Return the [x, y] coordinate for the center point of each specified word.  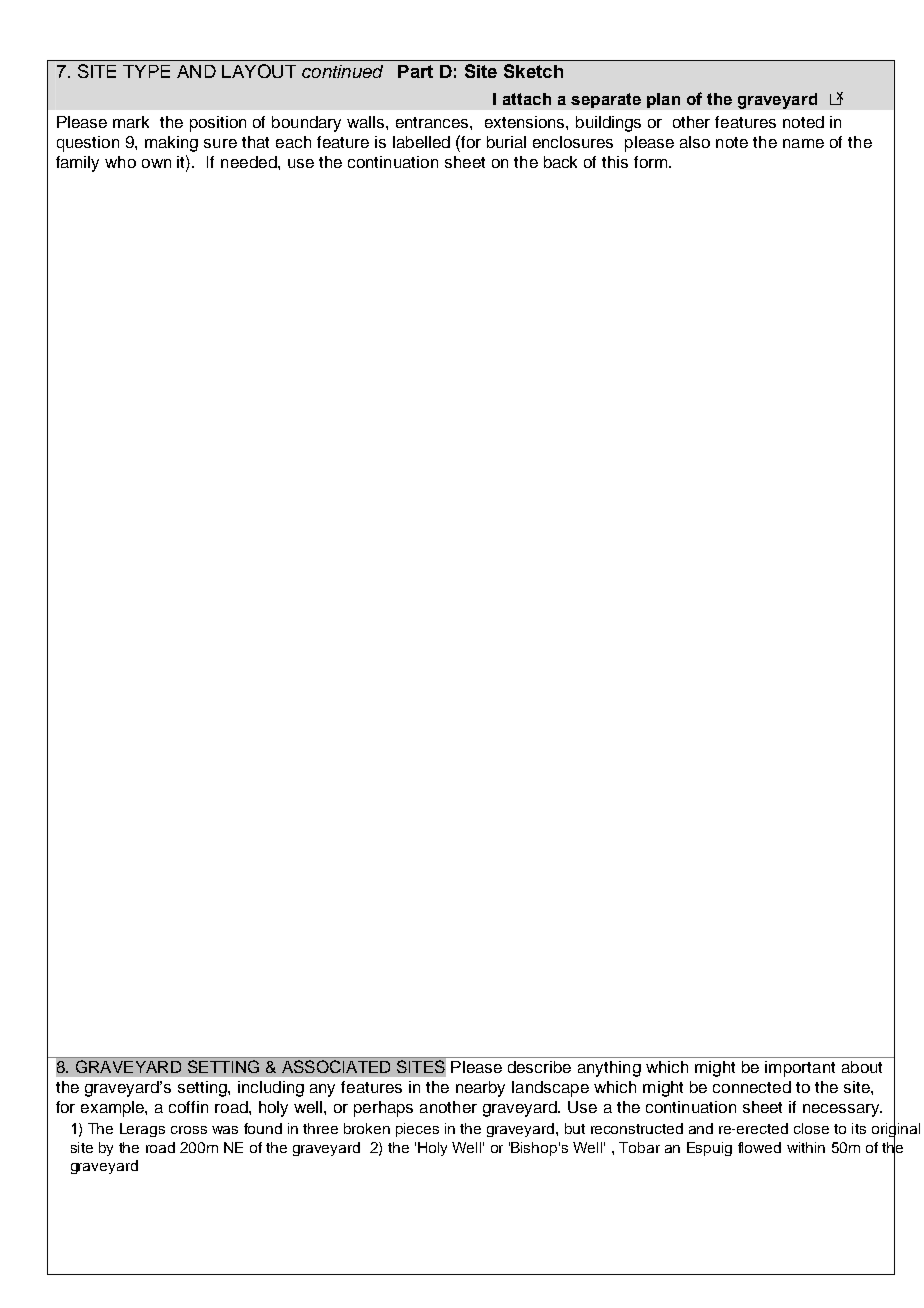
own [156, 163]
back [560, 162]
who [120, 162]
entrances [433, 122]
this [615, 162]
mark [131, 122]
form [652, 162]
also [695, 142]
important [800, 1069]
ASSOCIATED [336, 1066]
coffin [188, 1107]
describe [539, 1067]
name [803, 143]
